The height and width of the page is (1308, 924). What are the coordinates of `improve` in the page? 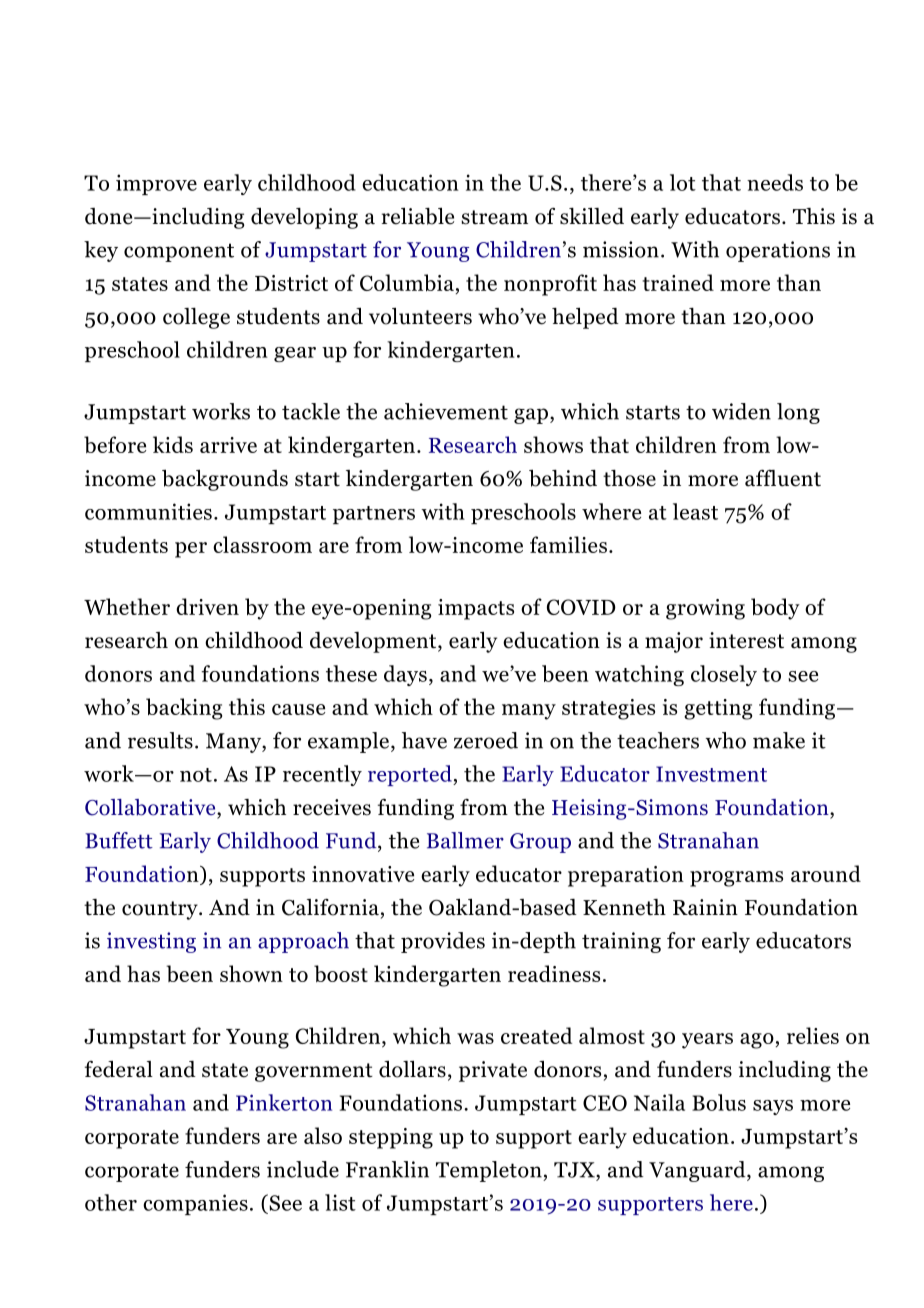 It's located at (156, 184).
